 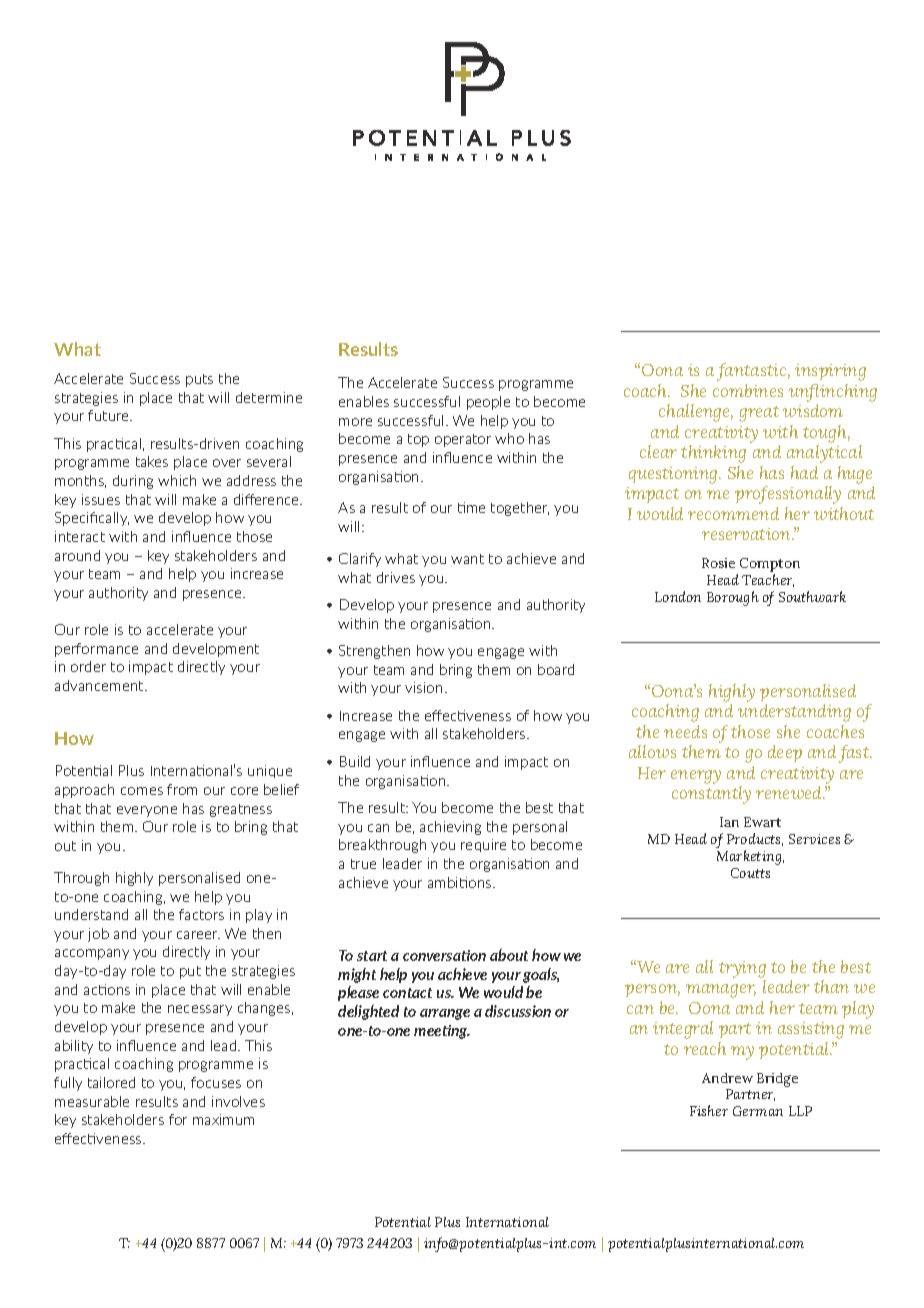 What do you see at coordinates (748, 390) in the document?
I see `combines` at bounding box center [748, 390].
